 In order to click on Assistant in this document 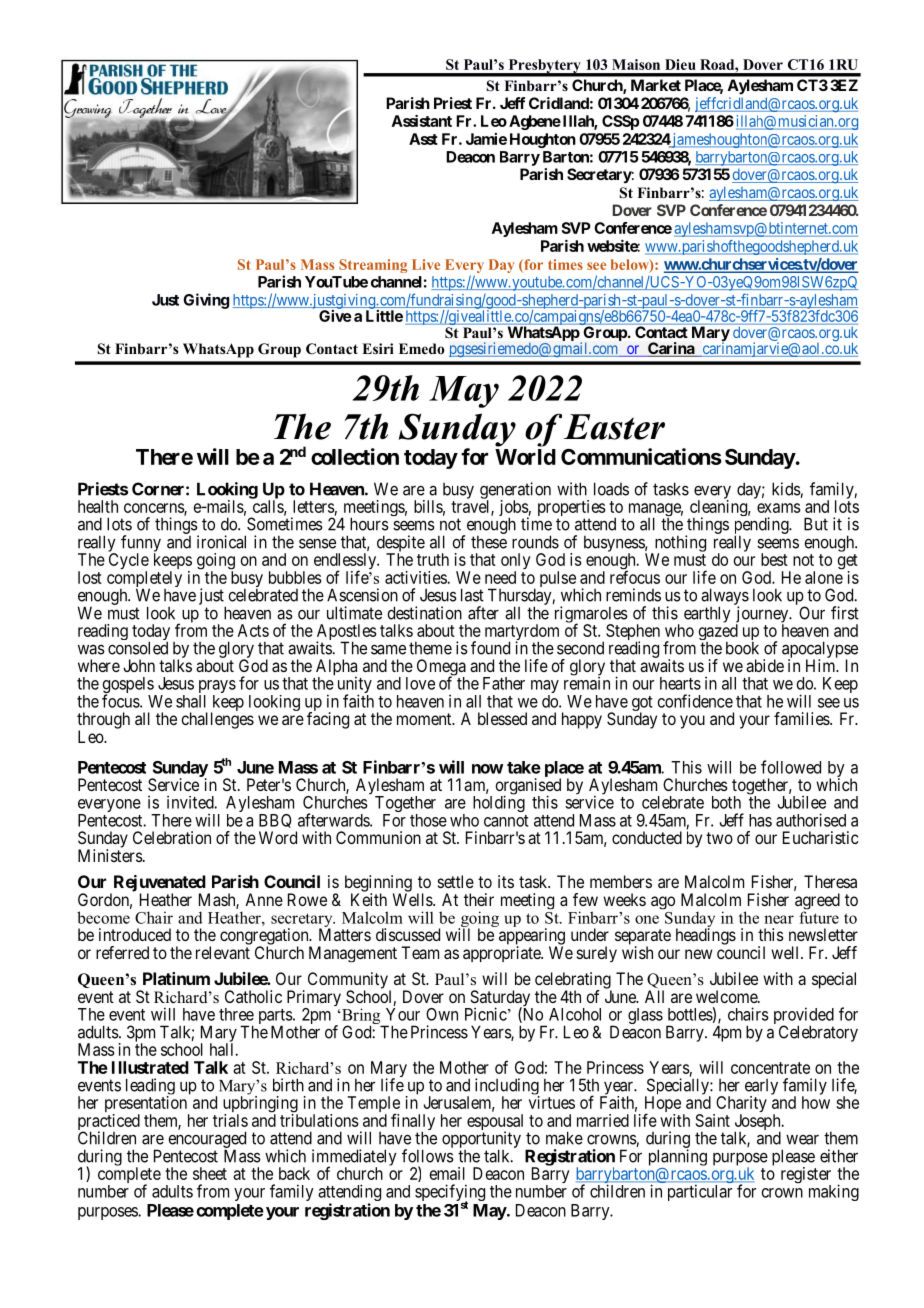, I will do `click(422, 121)`.
